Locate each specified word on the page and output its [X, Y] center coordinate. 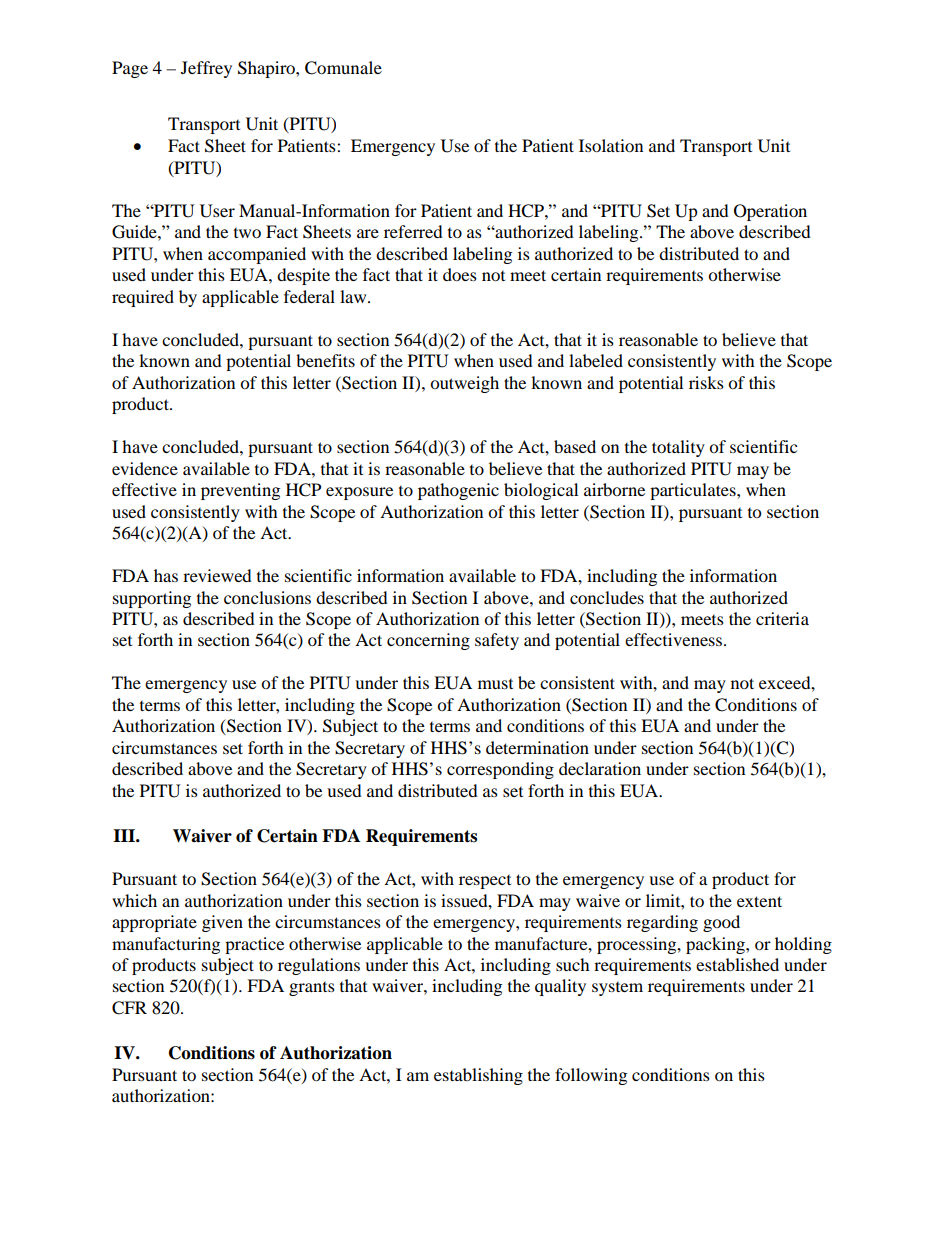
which [134, 900]
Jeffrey [206, 69]
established [737, 964]
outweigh [464, 384]
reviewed [217, 575]
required [143, 298]
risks [706, 382]
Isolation [611, 145]
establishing [478, 1076]
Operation [770, 212]
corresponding [500, 770]
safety [497, 641]
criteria [782, 618]
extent [759, 901]
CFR [129, 1008]
